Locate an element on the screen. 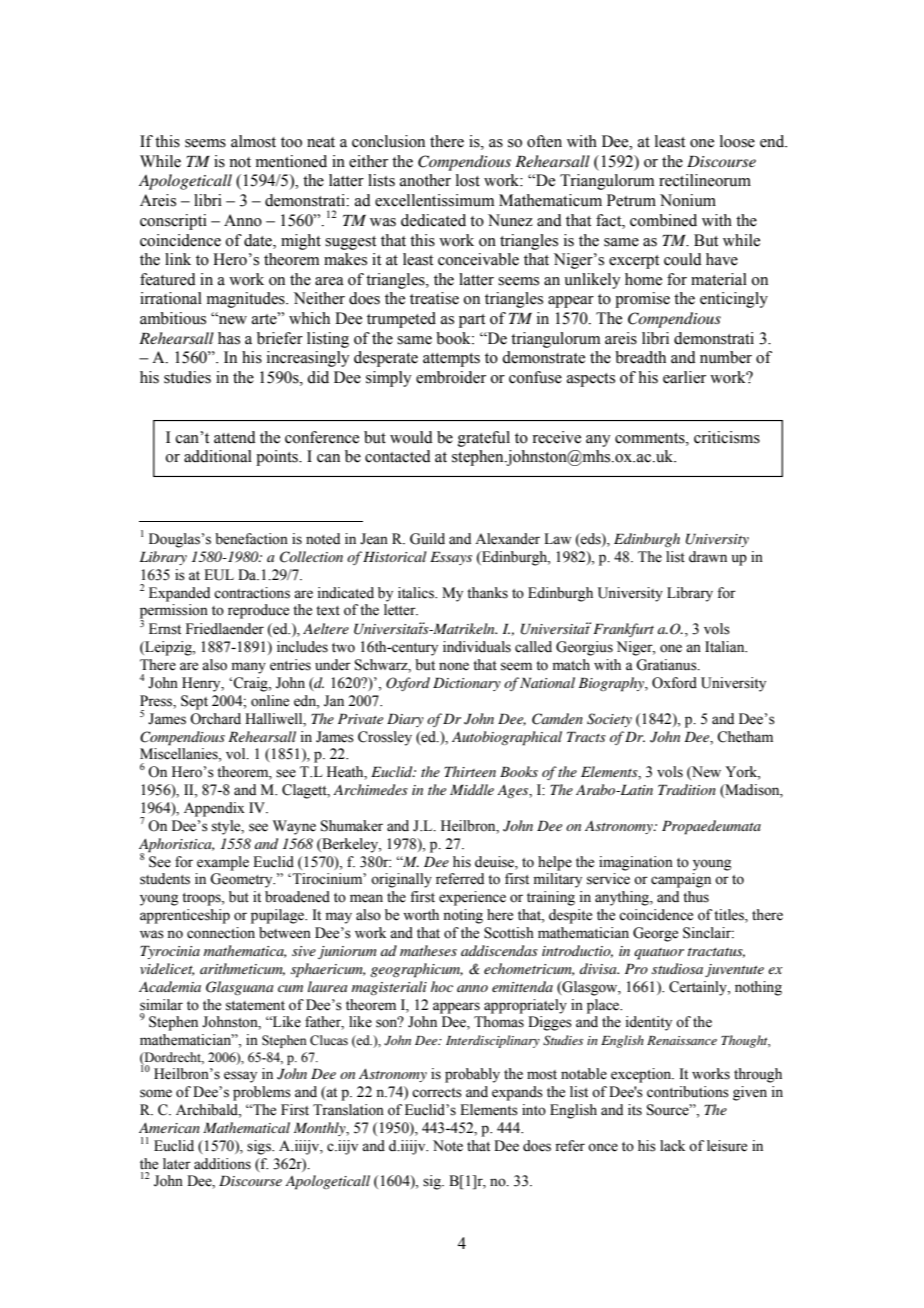 Image resolution: width=924 pixels, height=1308 pixels. many is located at coordinates (249, 668).
